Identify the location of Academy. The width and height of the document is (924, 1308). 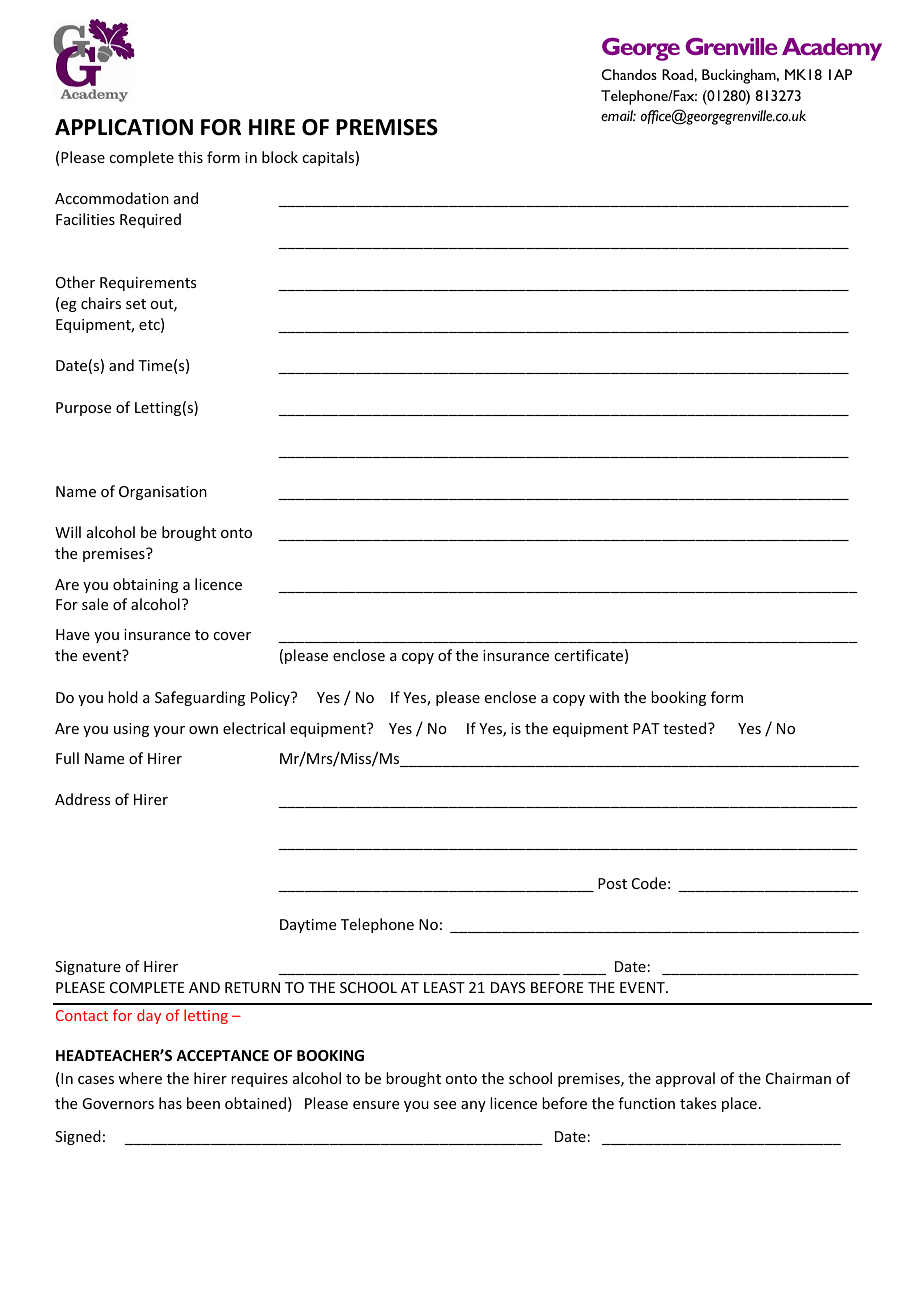
(832, 49).
